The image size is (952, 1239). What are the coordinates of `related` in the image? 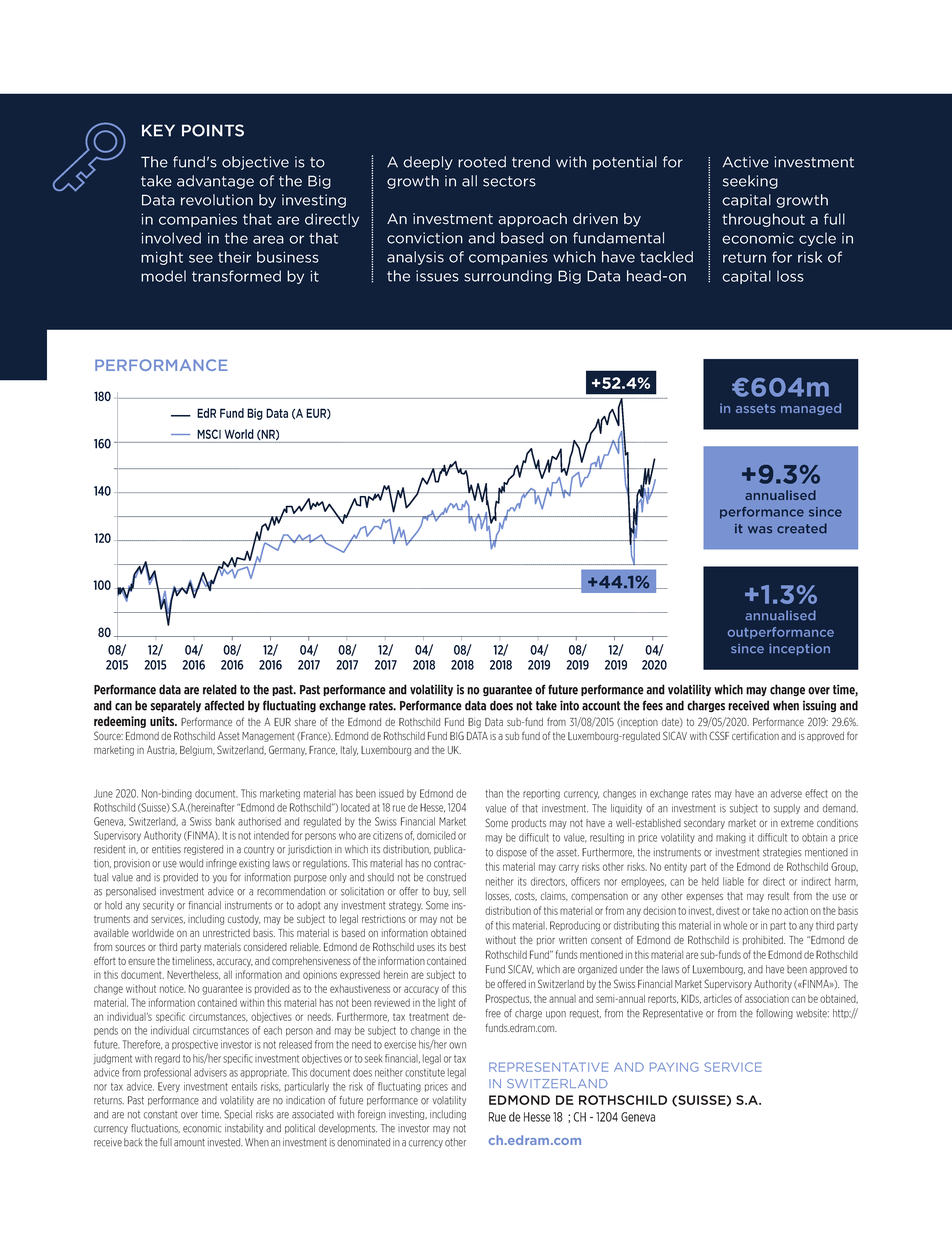 It's located at (220, 689).
